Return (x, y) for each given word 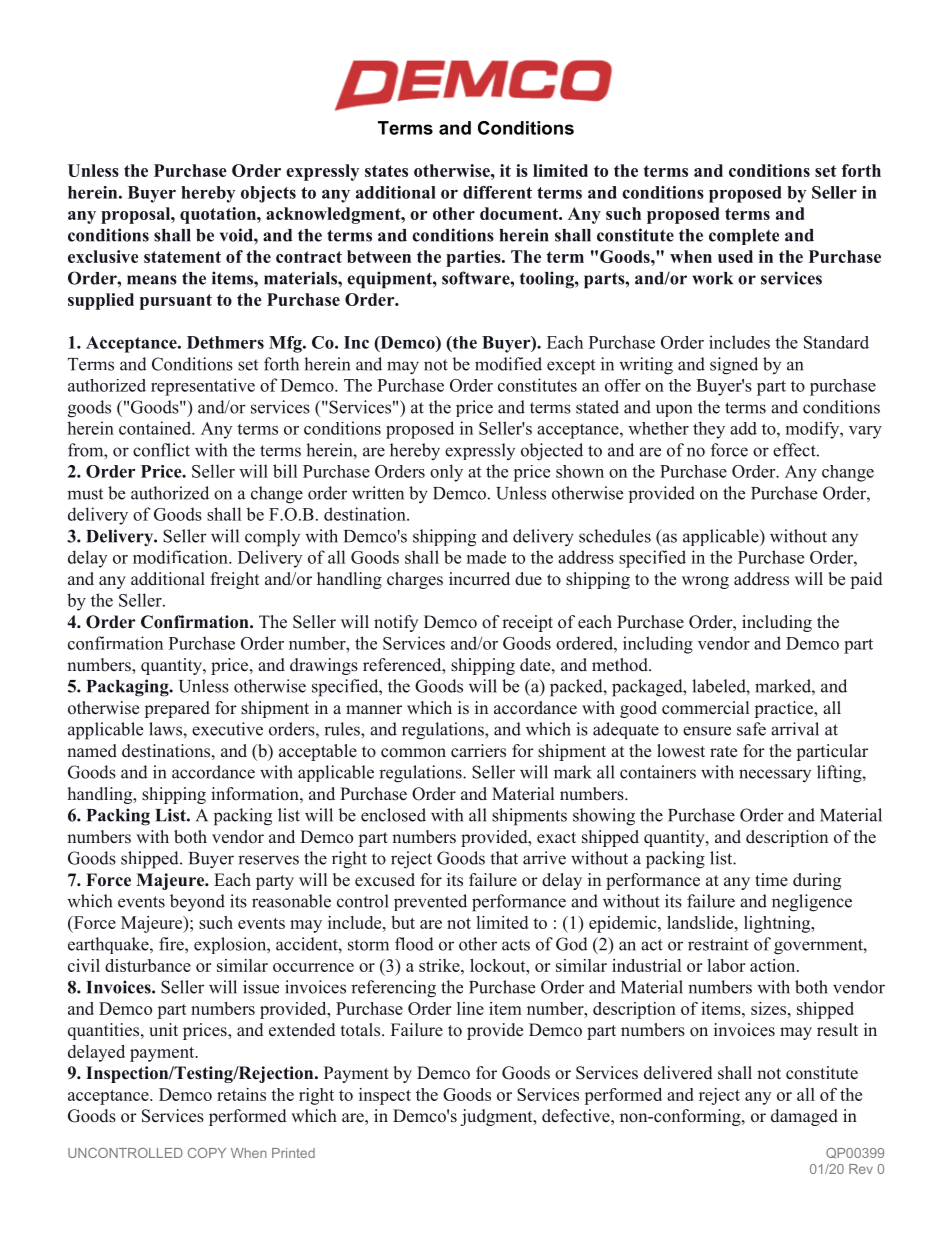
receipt (527, 623)
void (237, 235)
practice (785, 709)
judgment (497, 1117)
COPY (207, 1153)
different (497, 192)
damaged (804, 1117)
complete (744, 237)
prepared (177, 709)
